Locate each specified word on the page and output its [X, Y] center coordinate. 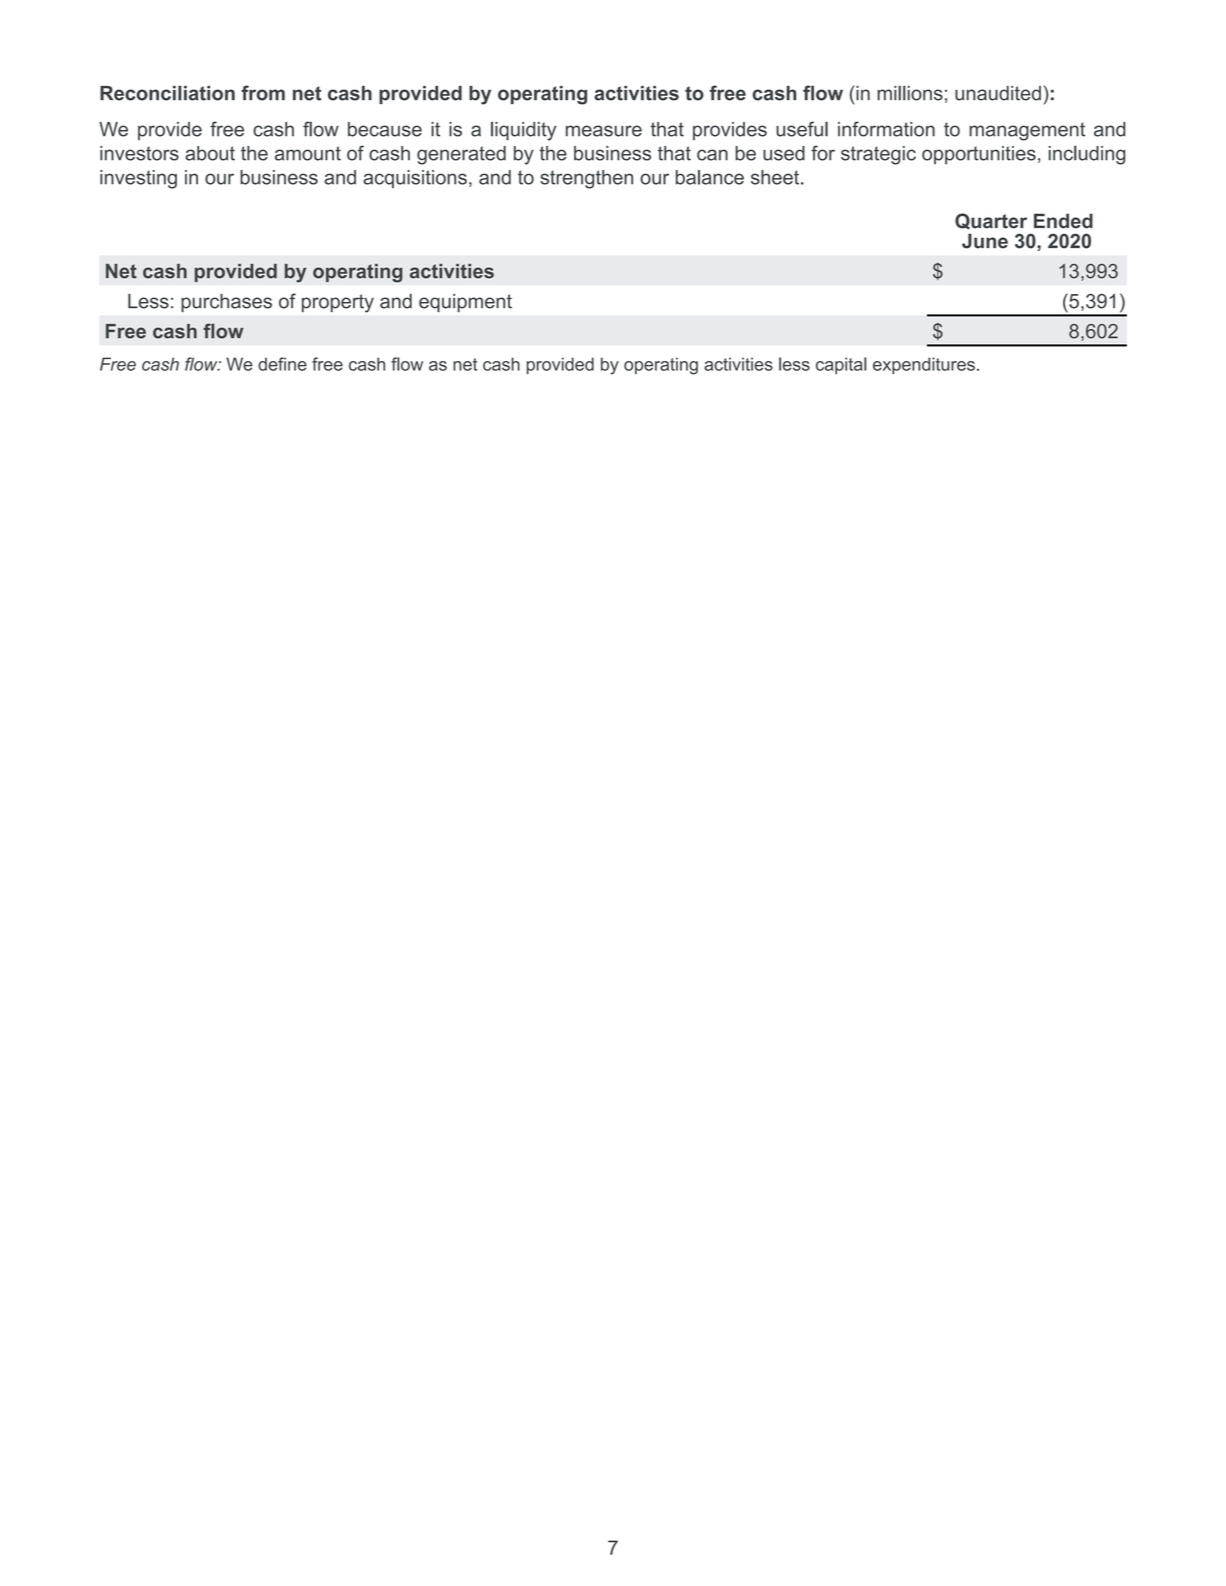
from [263, 93]
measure [604, 131]
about [210, 153]
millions [910, 93]
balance [710, 177]
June [985, 241]
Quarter [991, 221]
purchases [226, 303]
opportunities [979, 155]
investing [138, 179]
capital [841, 365]
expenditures [924, 365]
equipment [465, 303]
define [282, 364]
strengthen [586, 179]
